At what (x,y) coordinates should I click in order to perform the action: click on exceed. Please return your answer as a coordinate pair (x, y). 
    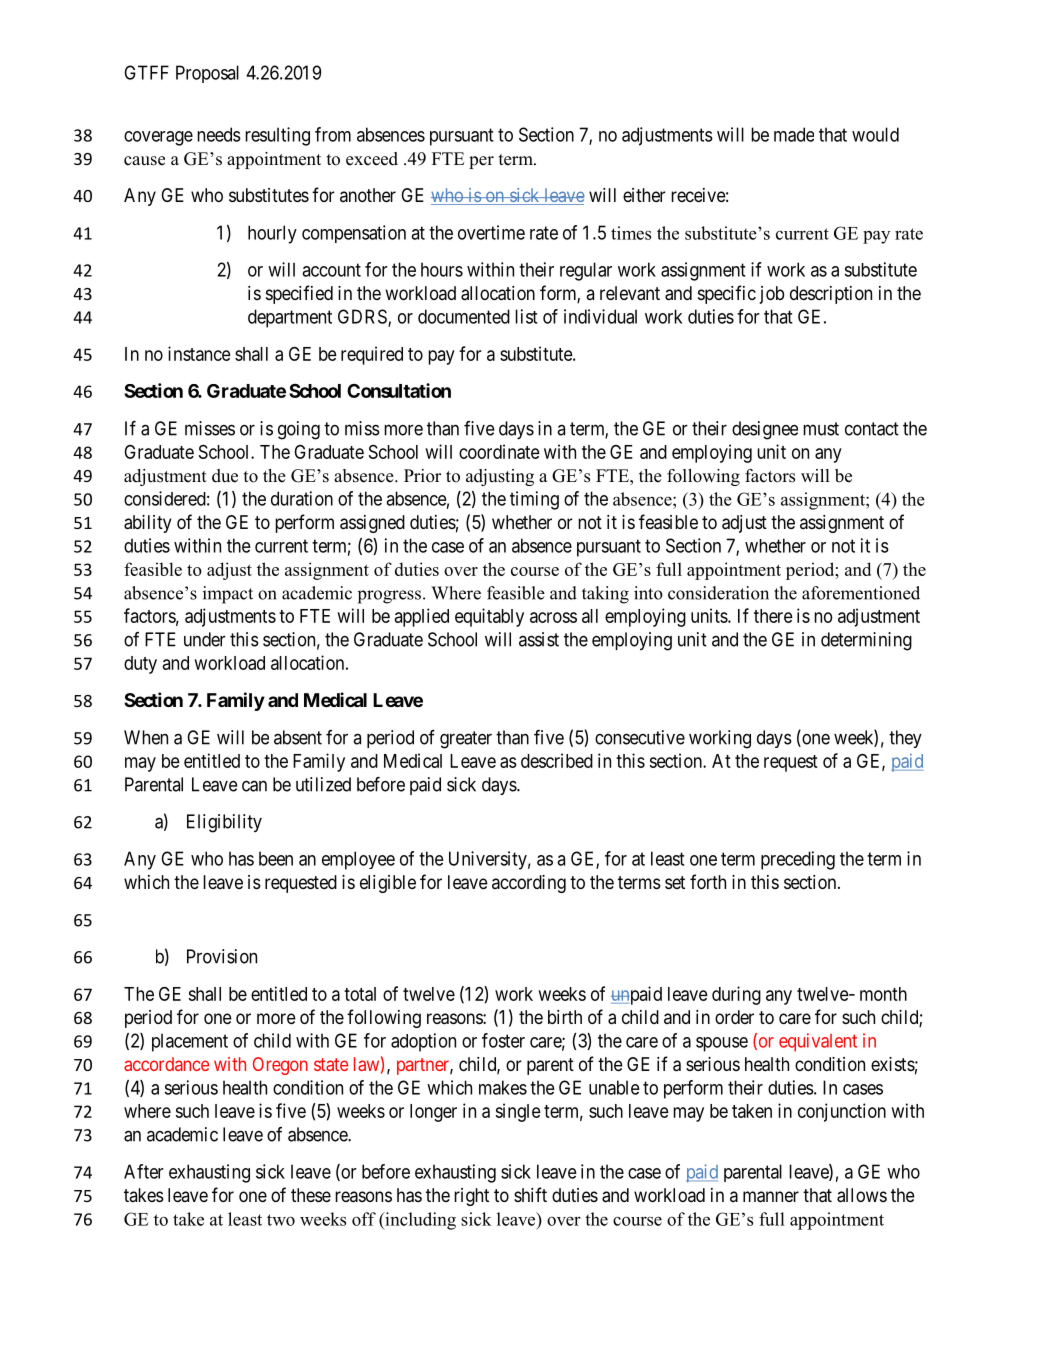
    Looking at the image, I should click on (372, 159).
